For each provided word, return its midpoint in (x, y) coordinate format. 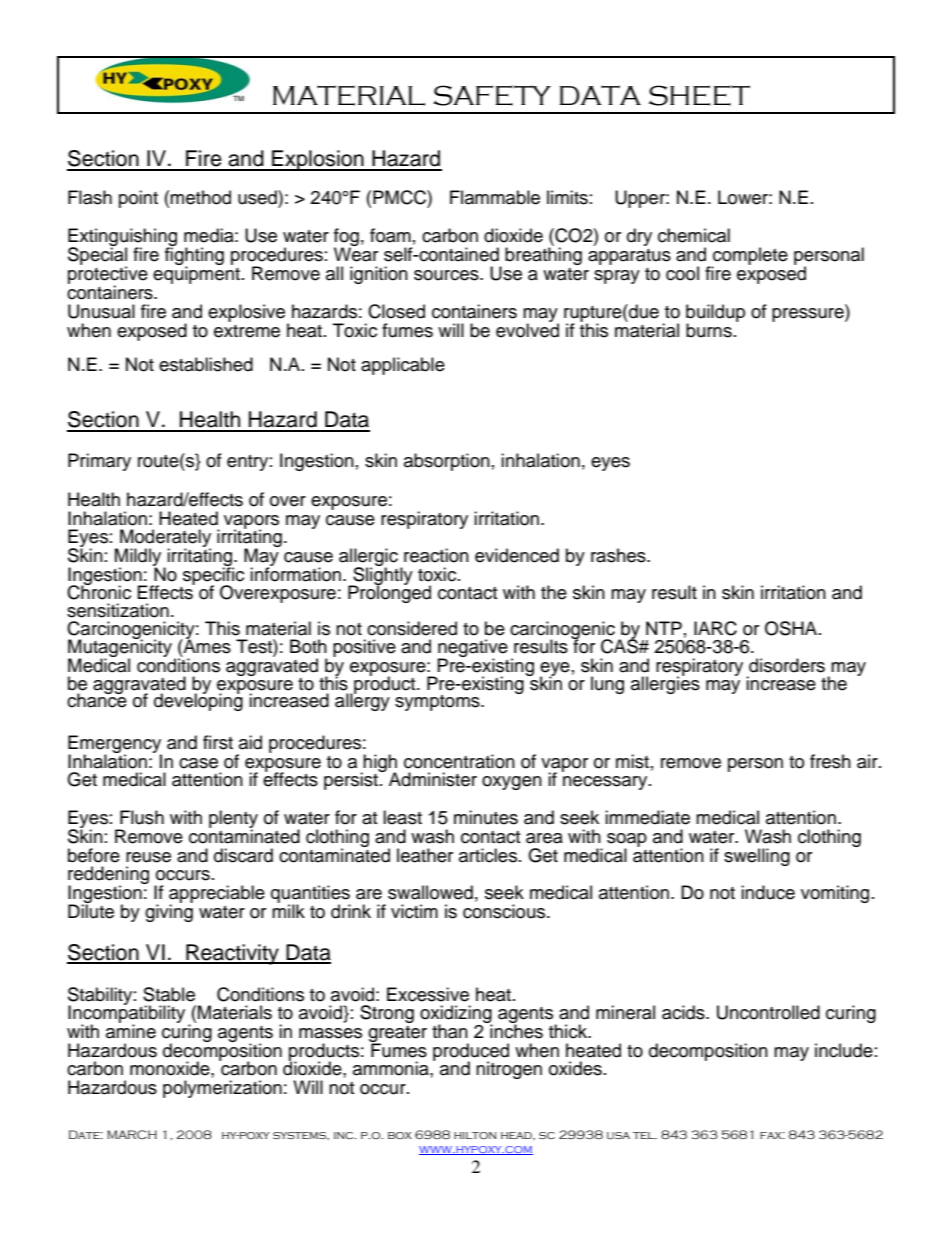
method (200, 197)
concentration (459, 761)
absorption (447, 462)
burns (709, 330)
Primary (99, 462)
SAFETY (492, 95)
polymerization (222, 1089)
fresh (830, 761)
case (198, 763)
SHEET (699, 95)
